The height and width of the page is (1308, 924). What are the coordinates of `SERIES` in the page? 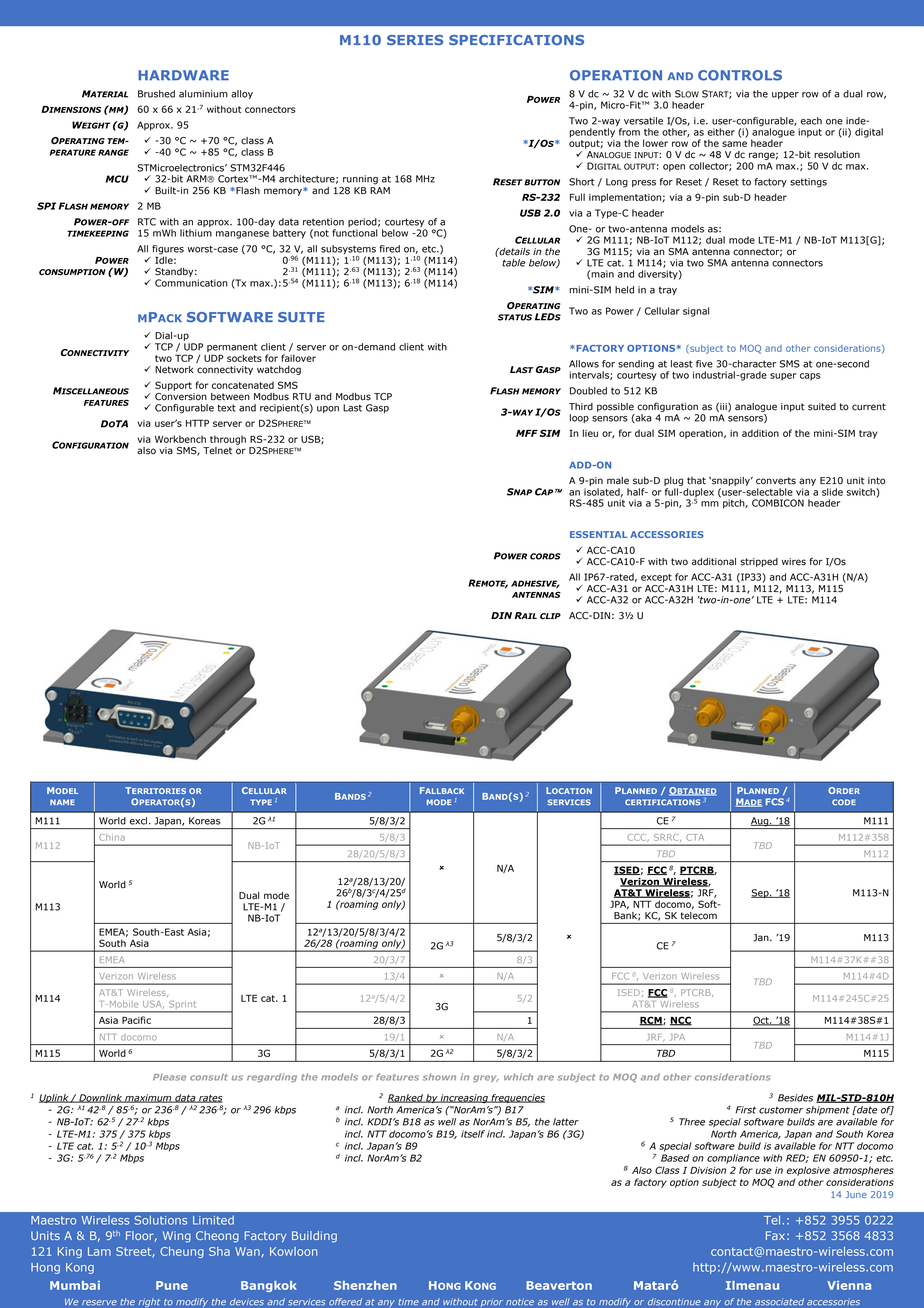 It's located at (415, 40).
